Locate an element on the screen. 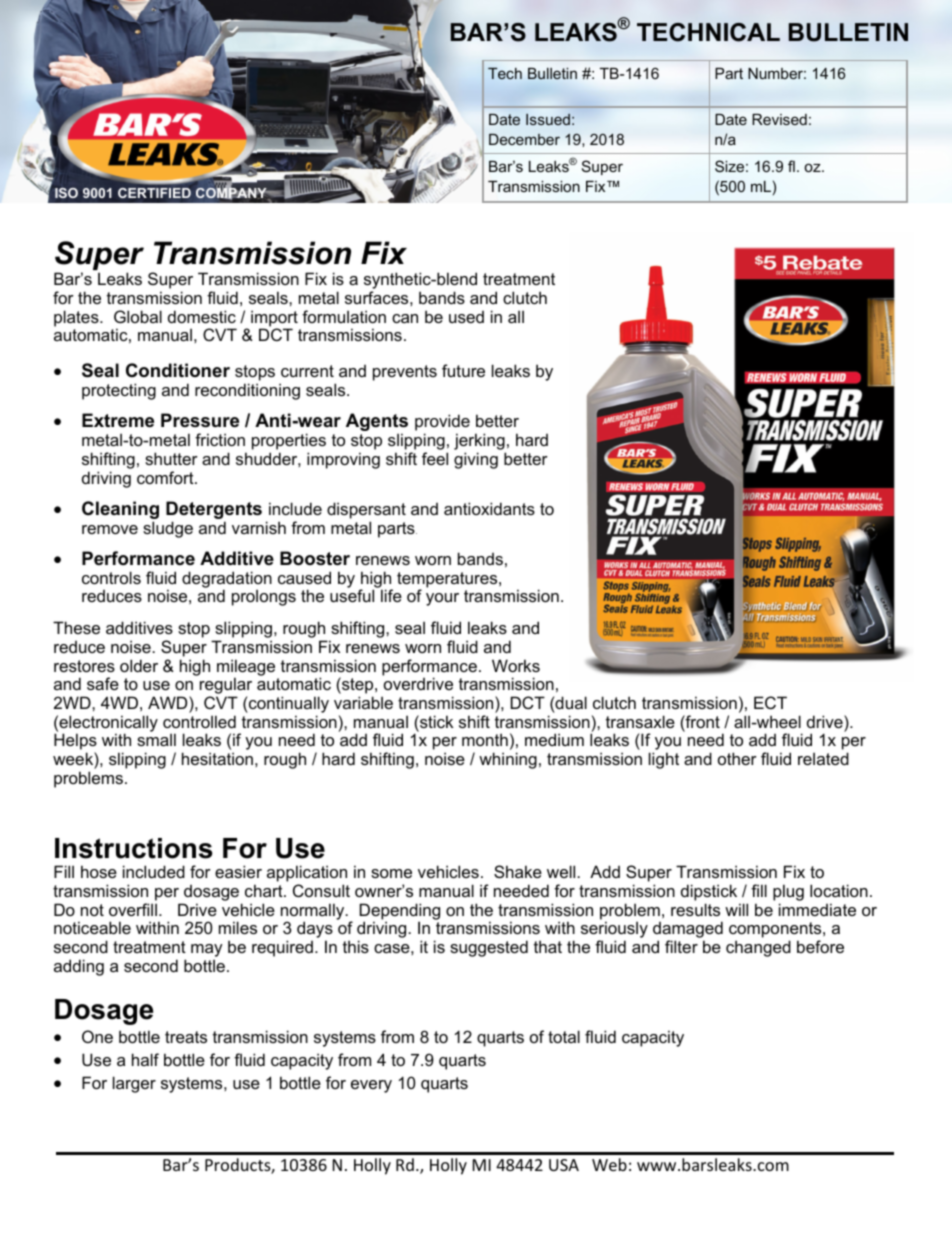 The width and height of the screenshot is (952, 1233). older is located at coordinates (139, 665).
